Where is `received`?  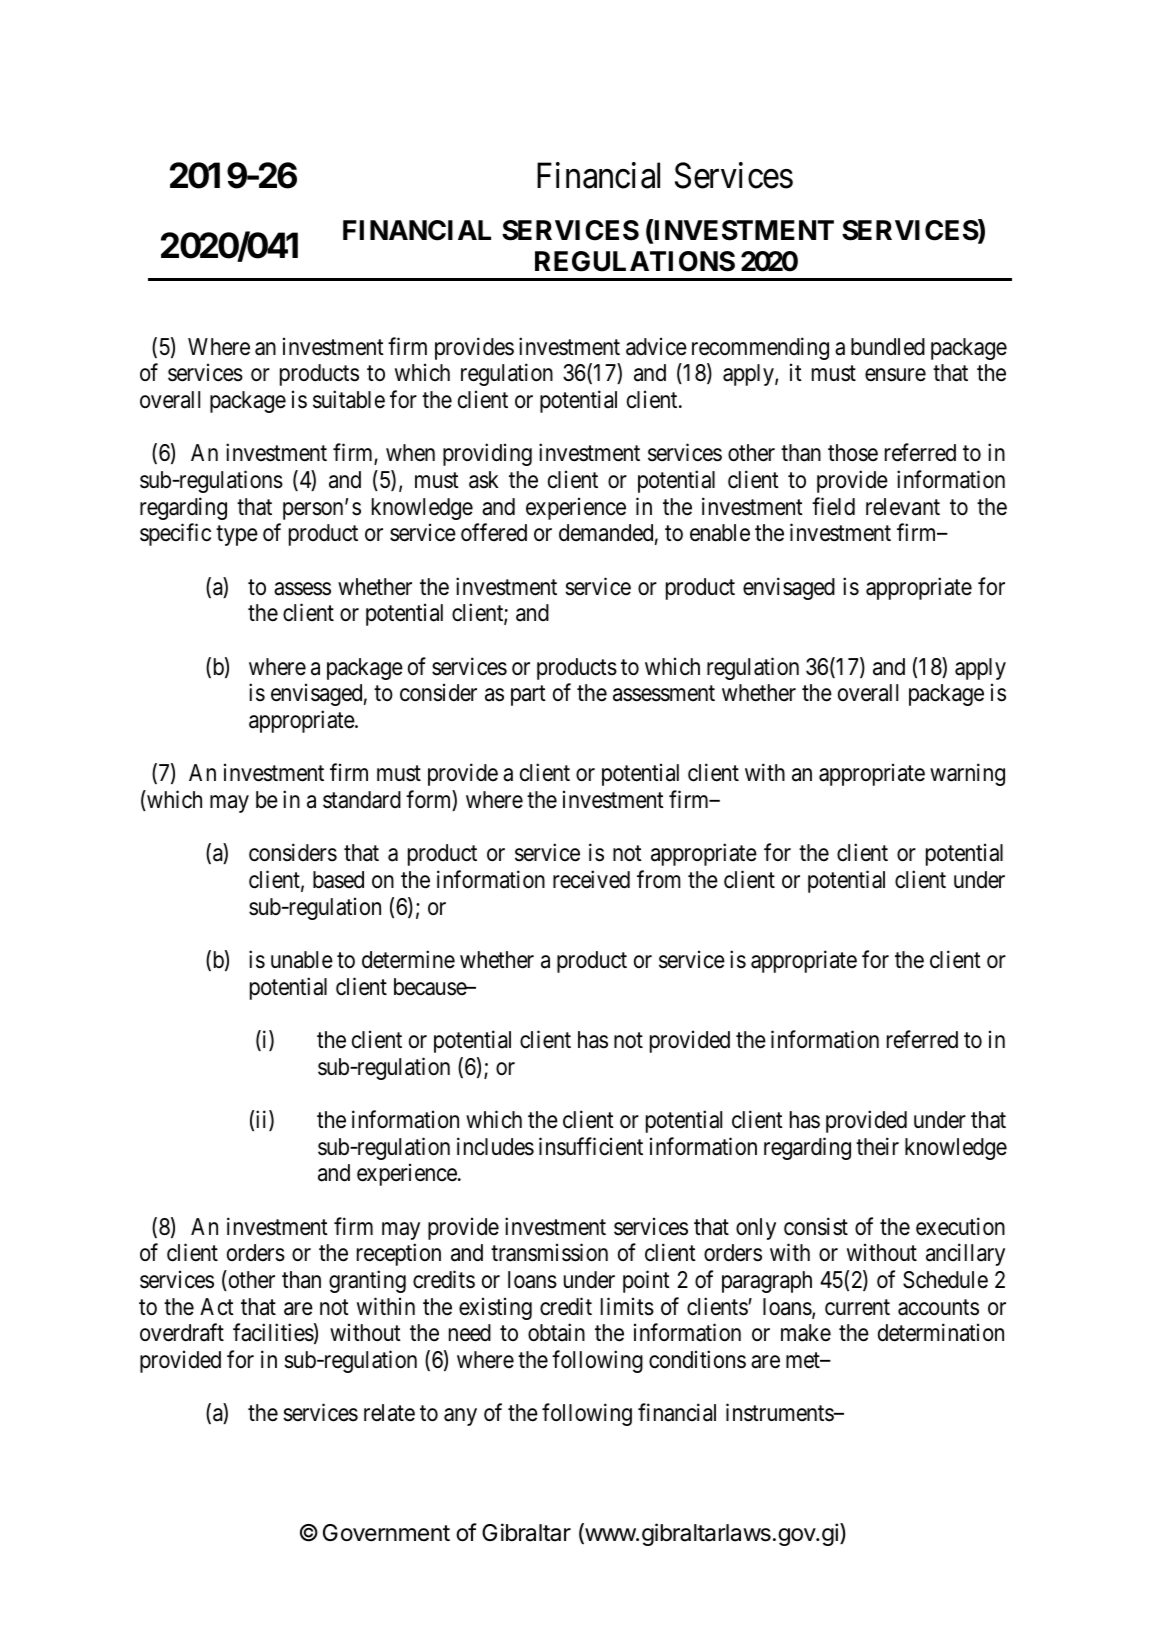 received is located at coordinates (591, 879).
